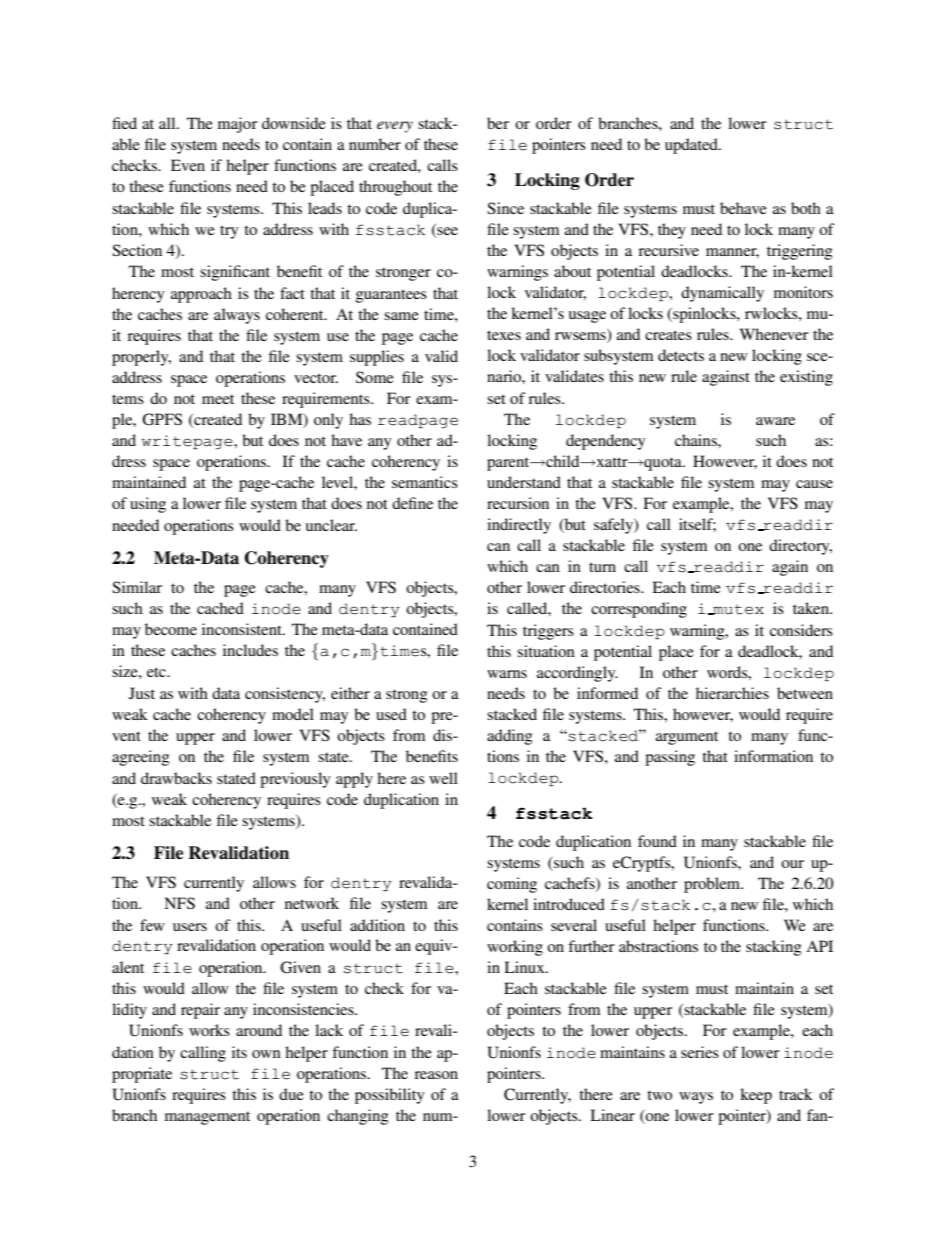  I want to click on updated, so click(692, 146).
